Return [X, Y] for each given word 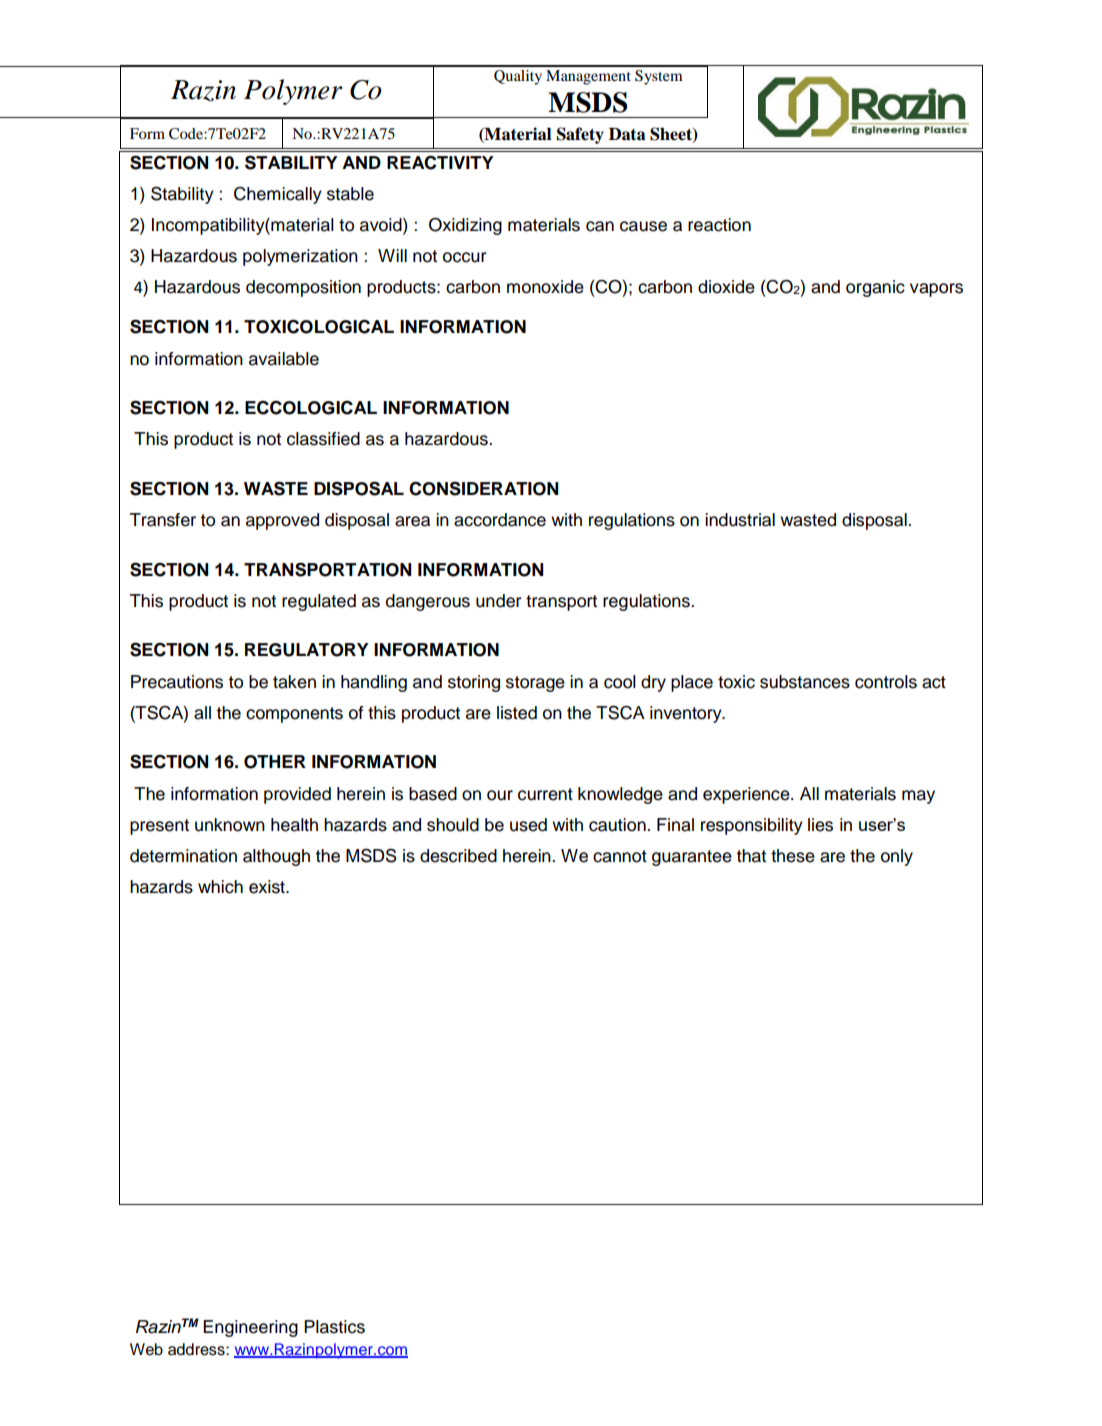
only [897, 857]
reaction [719, 225]
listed [517, 713]
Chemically [278, 195]
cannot [620, 856]
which [220, 887]
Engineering [250, 1328]
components [294, 715]
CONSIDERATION [483, 488]
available [284, 359]
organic [875, 288]
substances [805, 682]
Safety [580, 135]
